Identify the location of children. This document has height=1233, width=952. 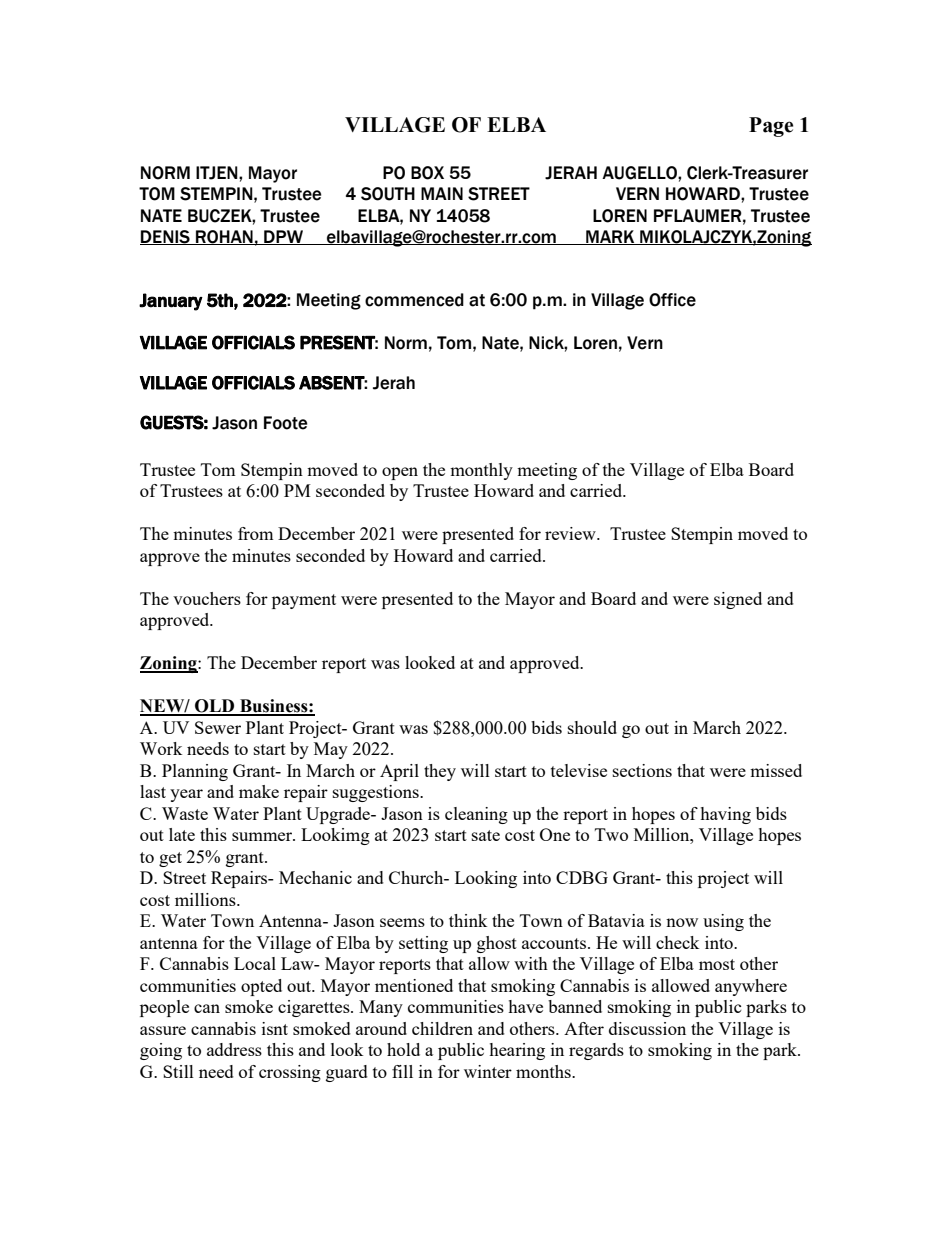
(442, 1028).
